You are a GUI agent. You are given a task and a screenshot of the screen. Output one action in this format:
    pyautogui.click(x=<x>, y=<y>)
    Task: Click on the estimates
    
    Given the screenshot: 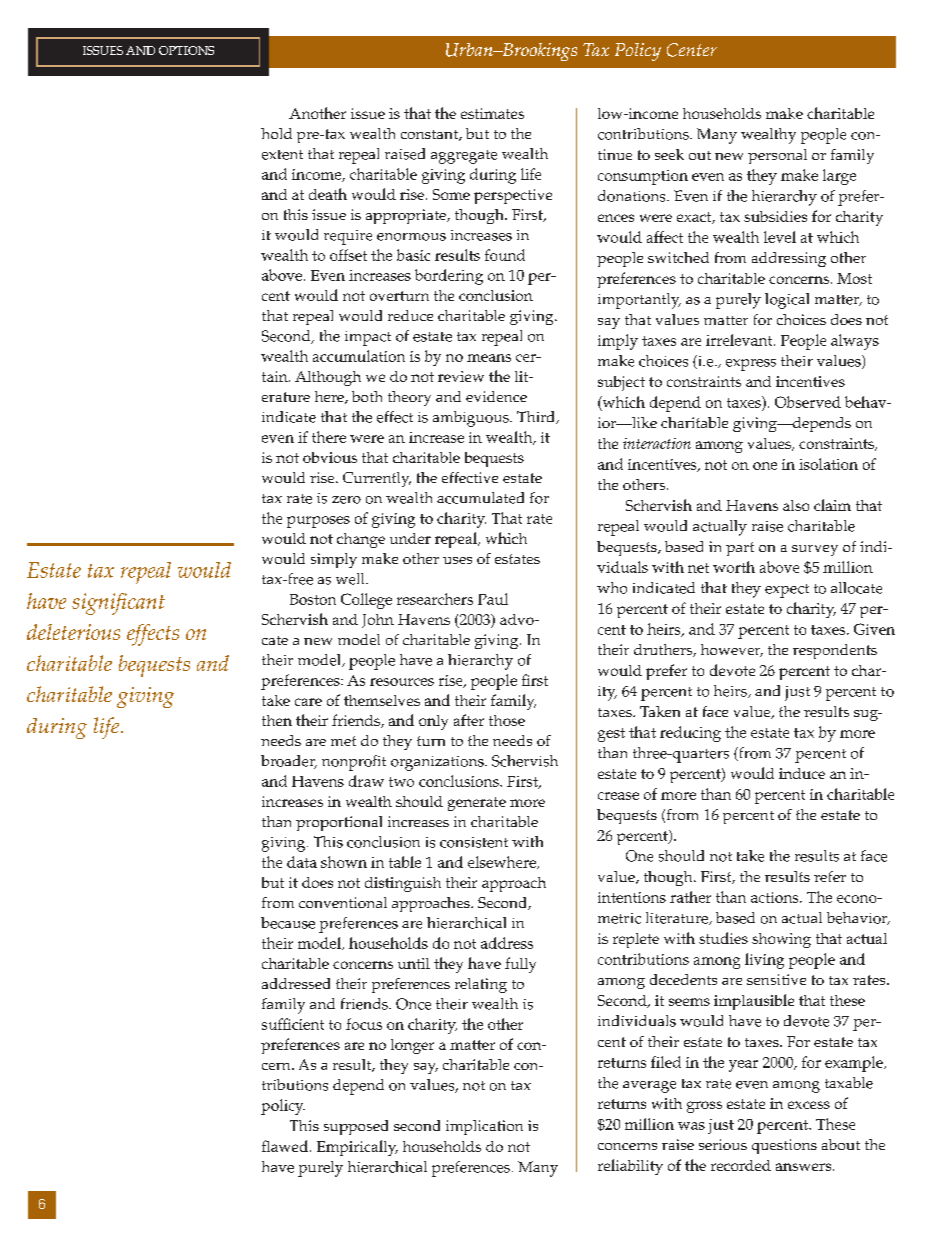 What is the action you would take?
    pyautogui.click(x=492, y=113)
